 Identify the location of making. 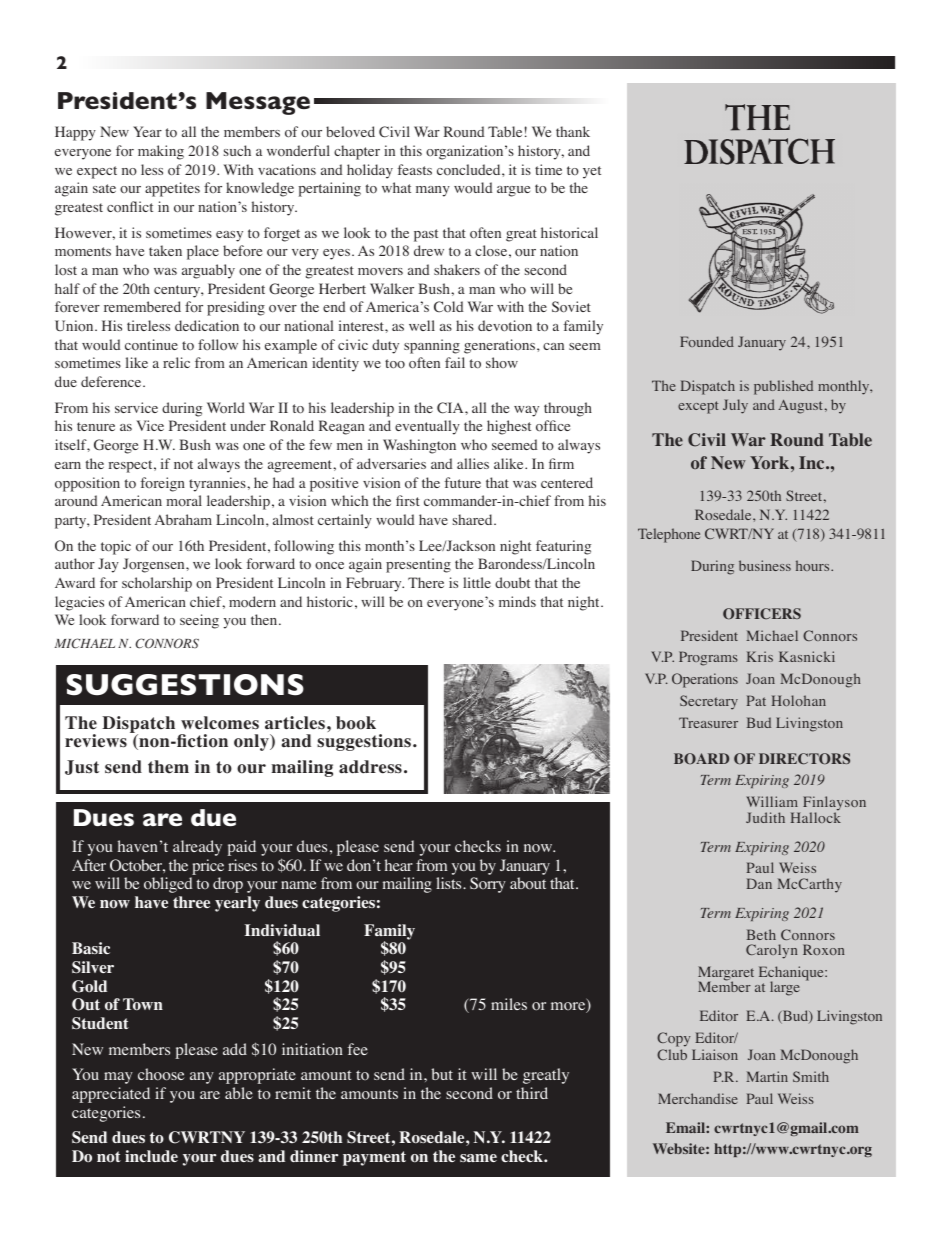
(161, 152).
